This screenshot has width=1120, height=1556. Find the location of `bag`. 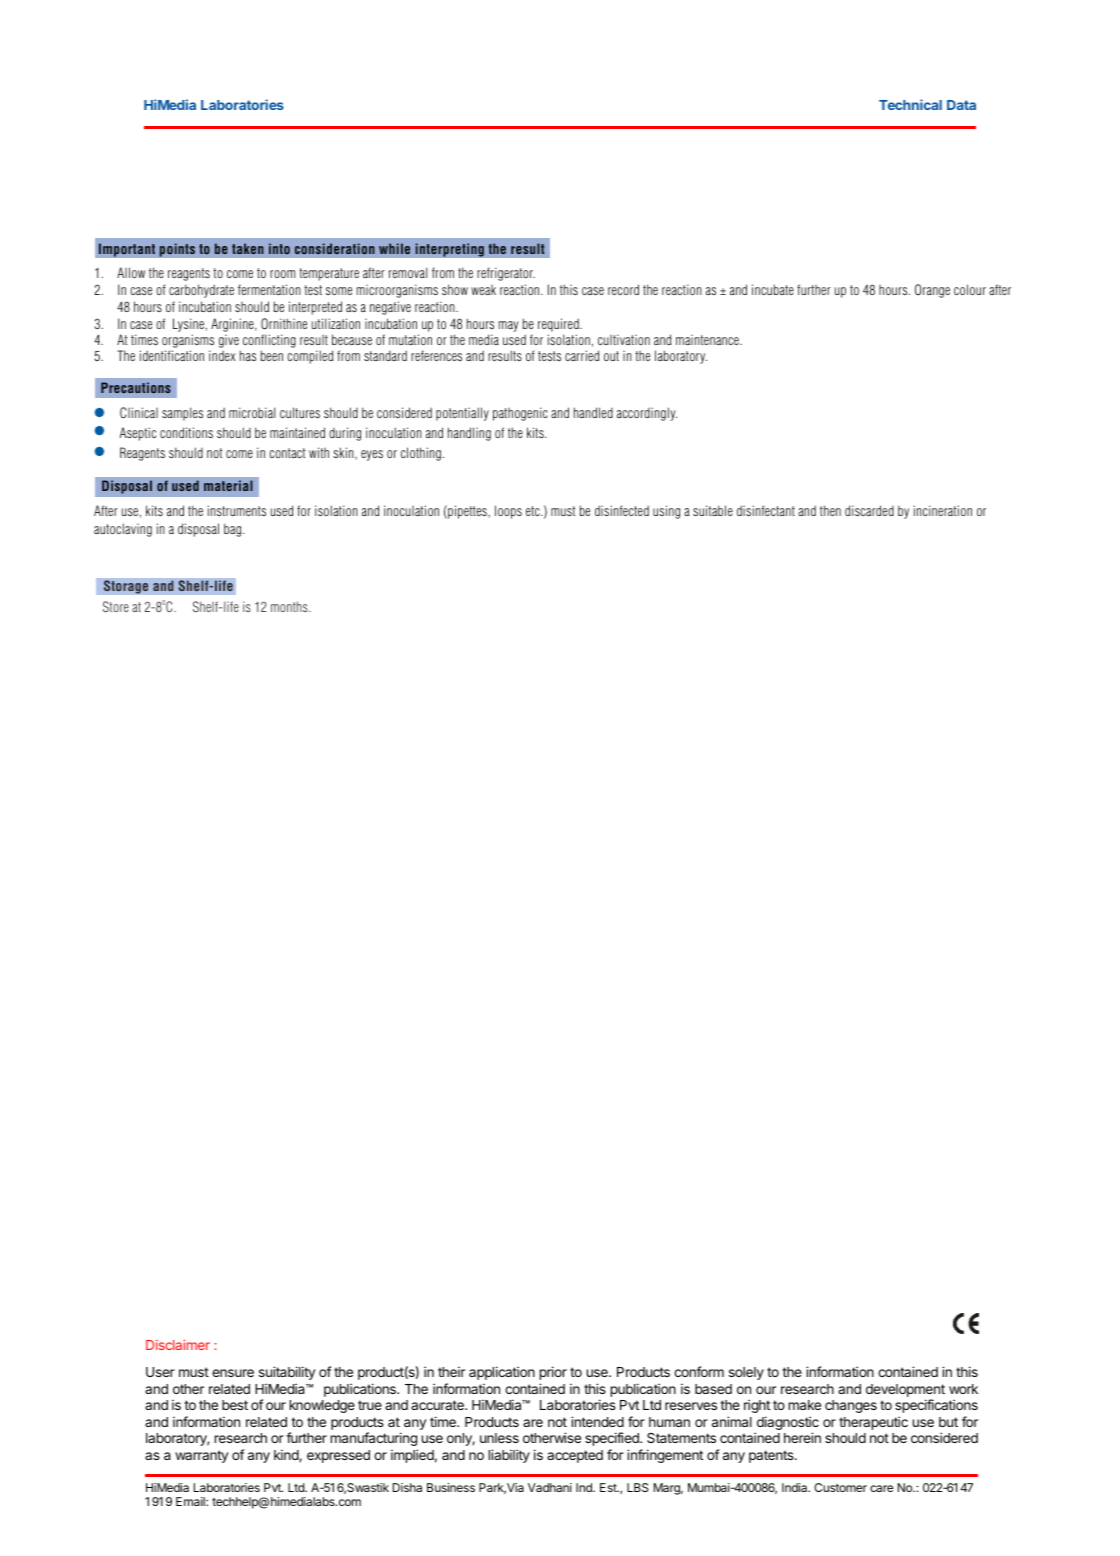

bag is located at coordinates (234, 530).
